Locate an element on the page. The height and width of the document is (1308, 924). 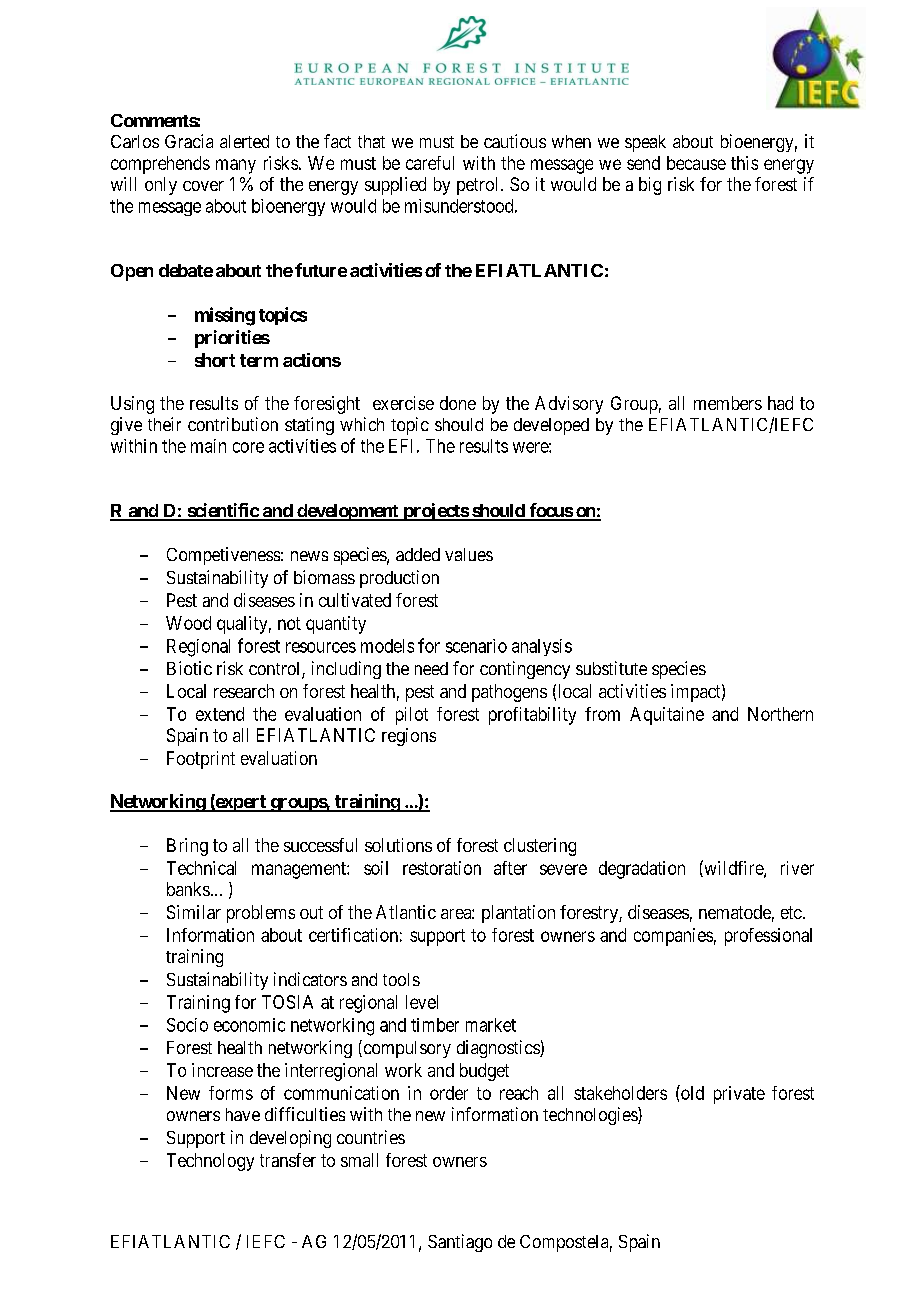
private is located at coordinates (739, 1095).
